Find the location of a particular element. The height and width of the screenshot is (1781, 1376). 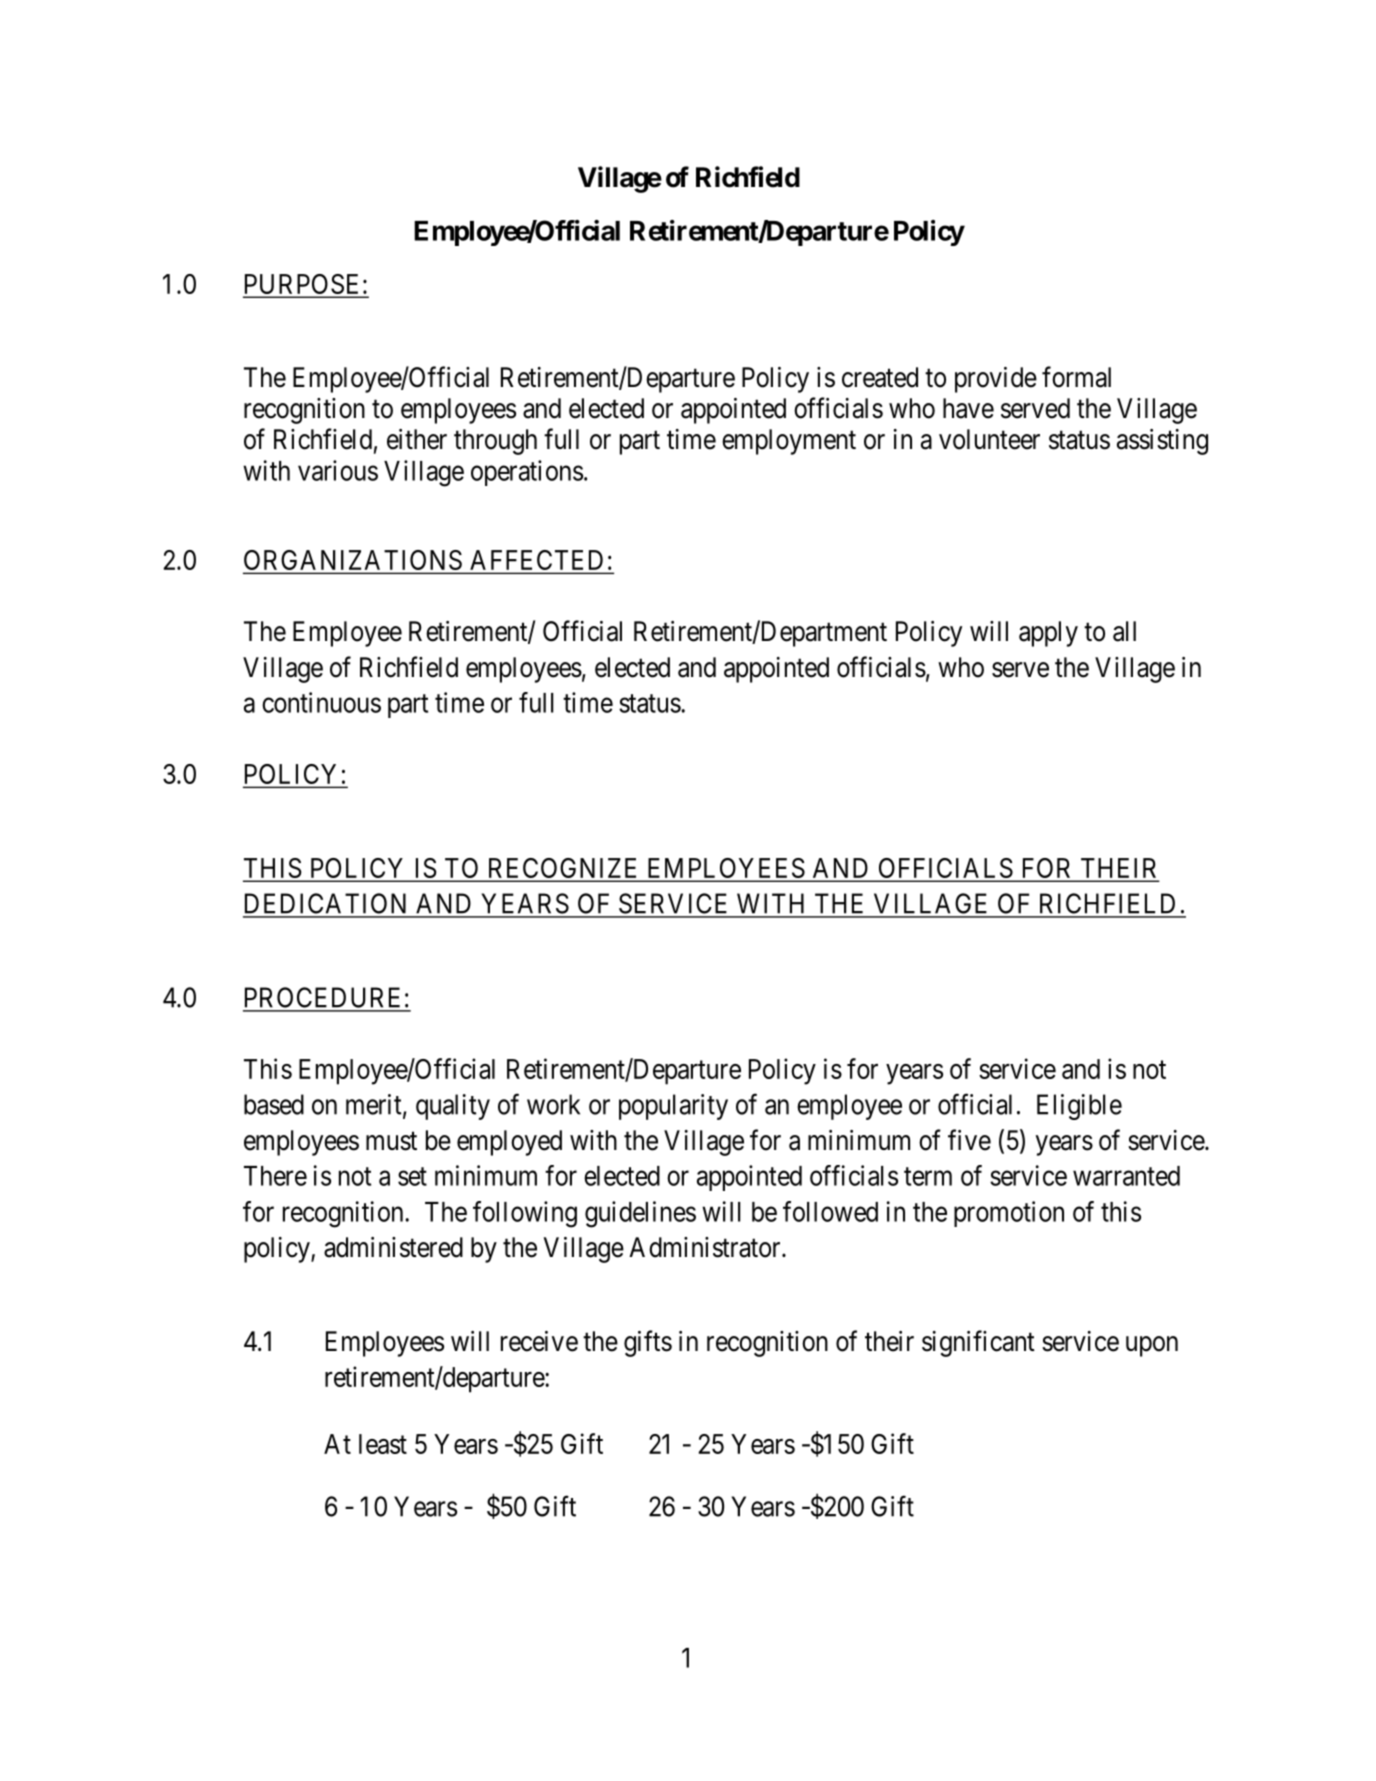

formal is located at coordinates (1076, 377).
